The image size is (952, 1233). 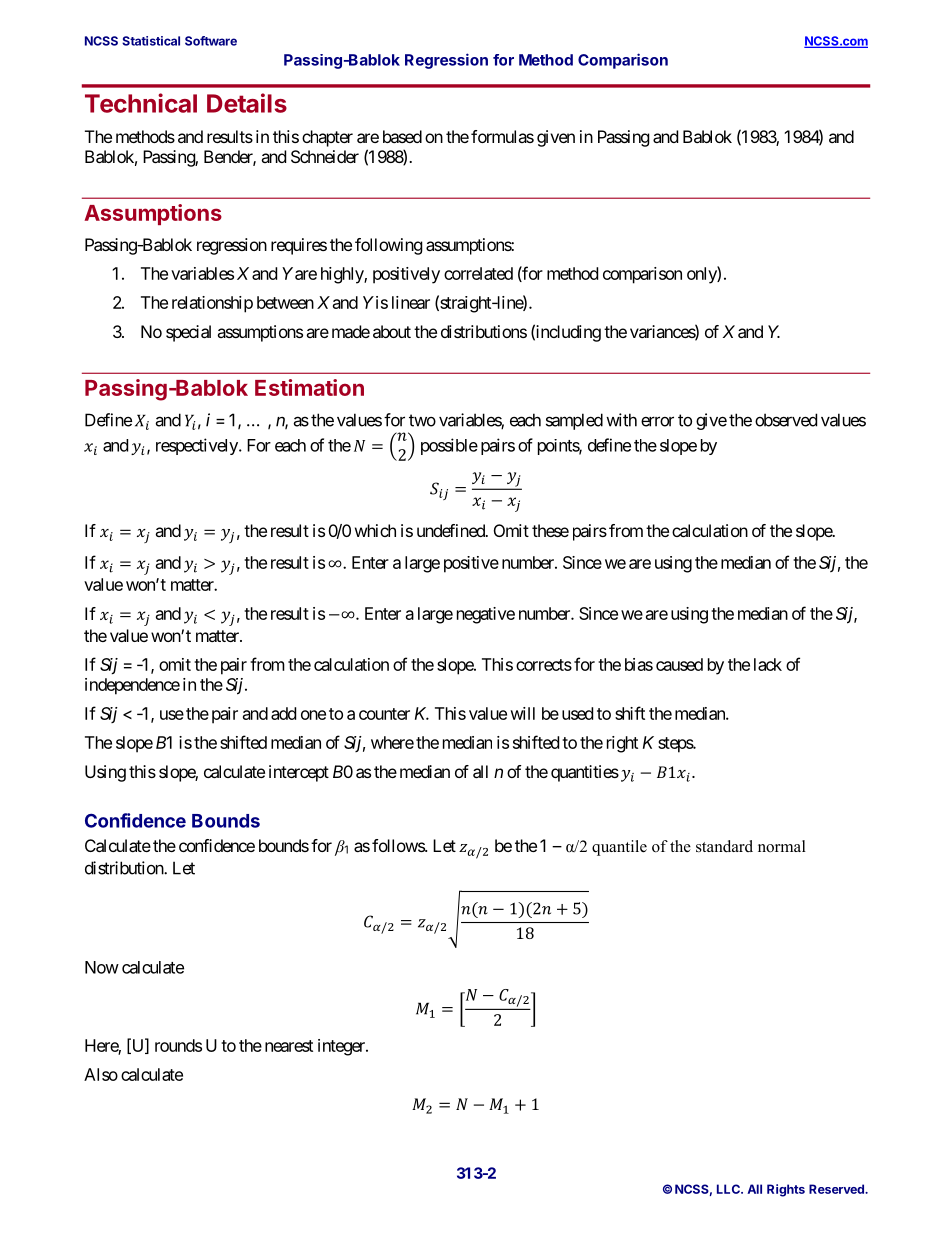 What do you see at coordinates (212, 304) in the document?
I see `relationship` at bounding box center [212, 304].
